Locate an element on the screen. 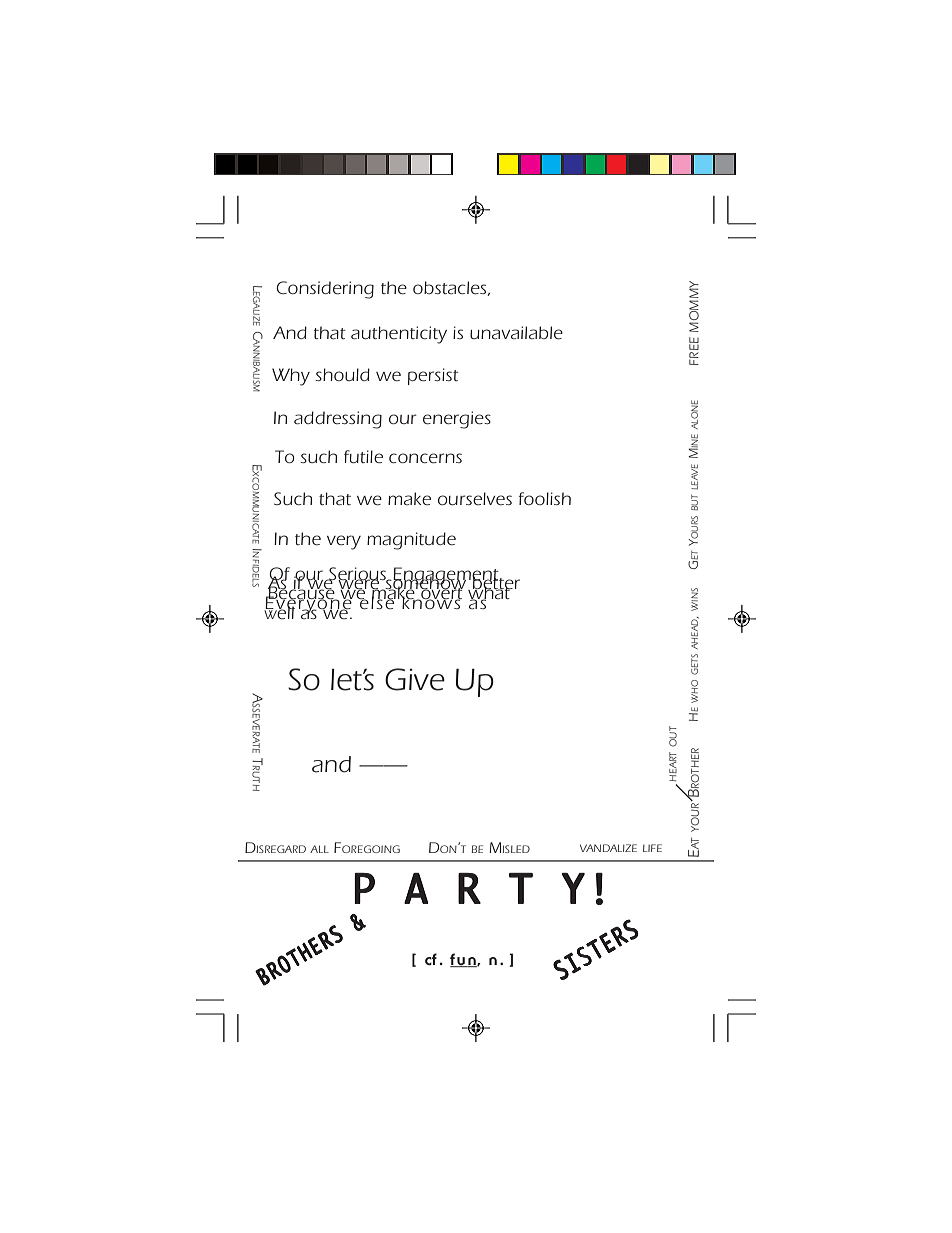 This screenshot has height=1233, width=952. better is located at coordinates (496, 583).
